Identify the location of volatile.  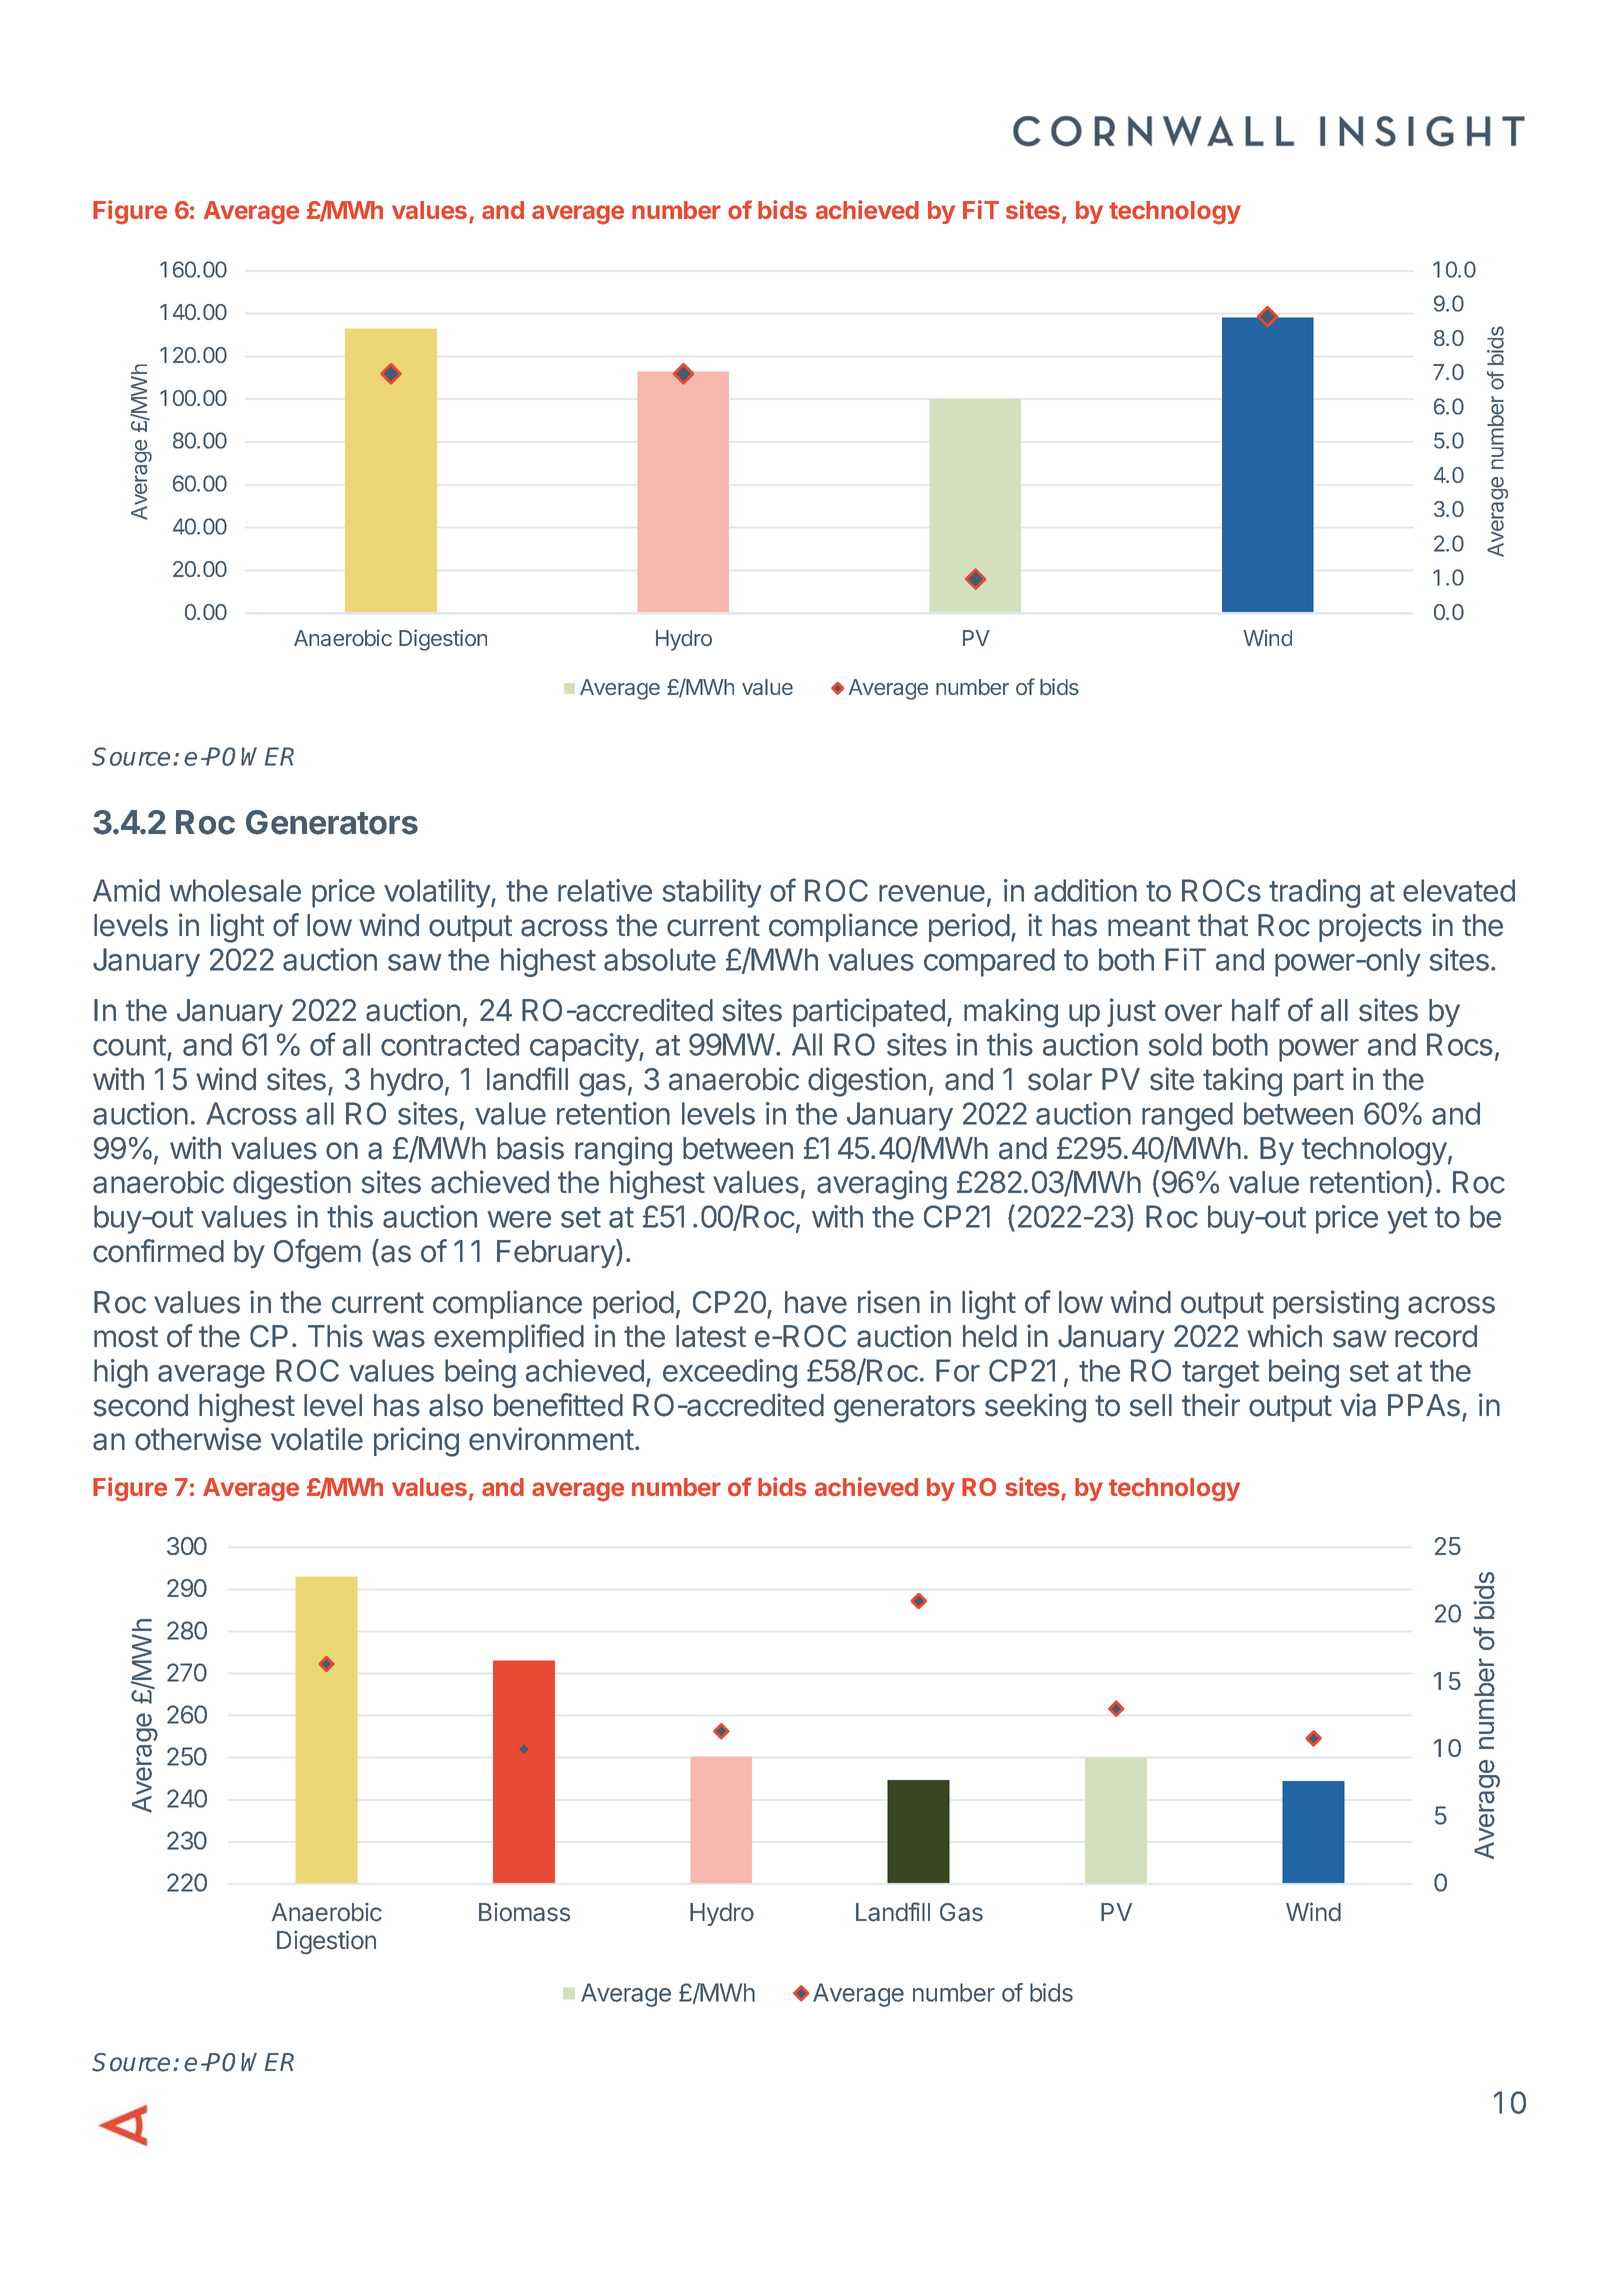
(317, 1439).
